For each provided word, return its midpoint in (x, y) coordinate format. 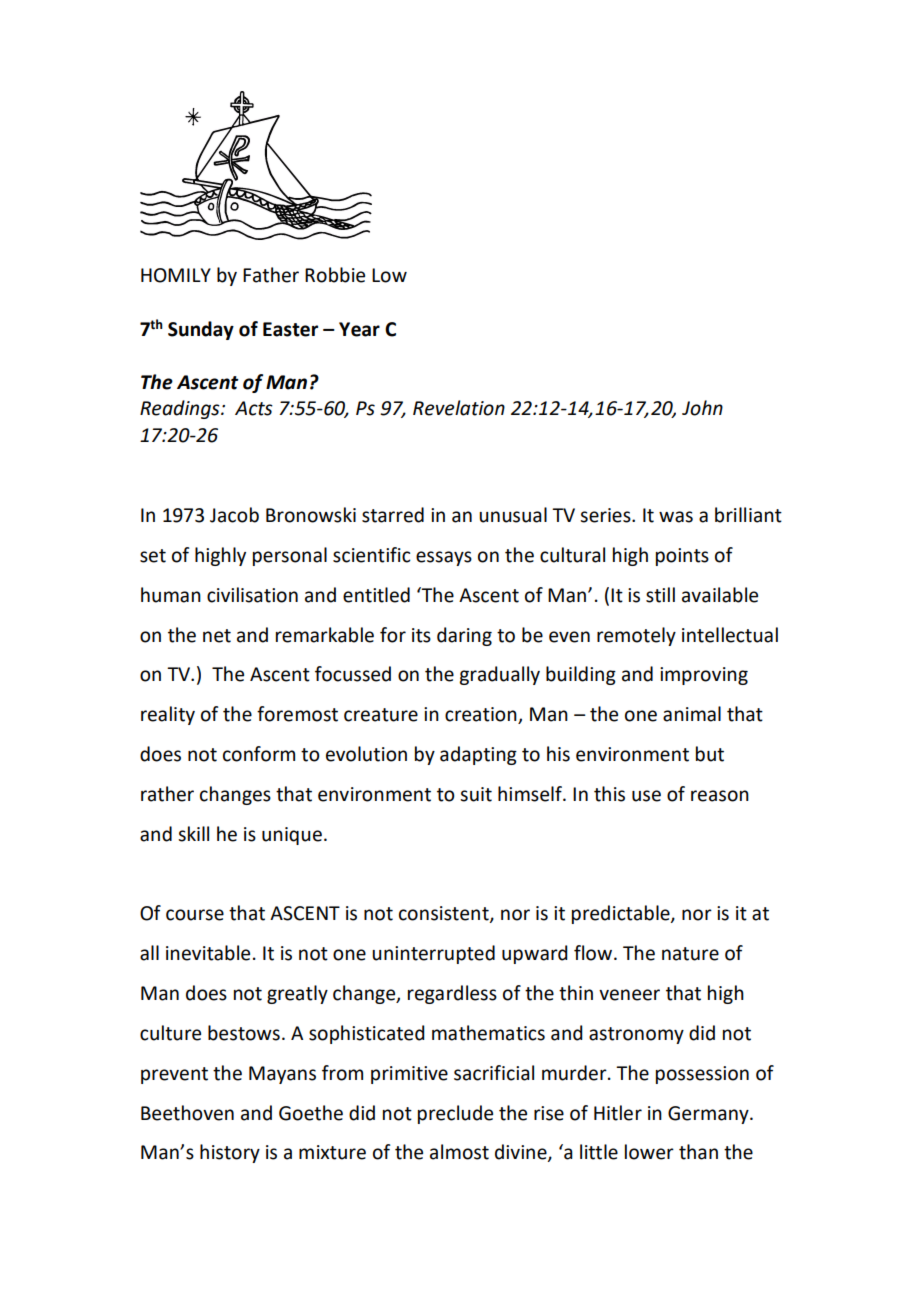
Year (359, 329)
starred (393, 515)
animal (692, 714)
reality (168, 715)
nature (690, 954)
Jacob (234, 515)
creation (482, 715)
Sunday (201, 330)
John (702, 408)
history (230, 1153)
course (195, 915)
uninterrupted (433, 954)
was (676, 517)
